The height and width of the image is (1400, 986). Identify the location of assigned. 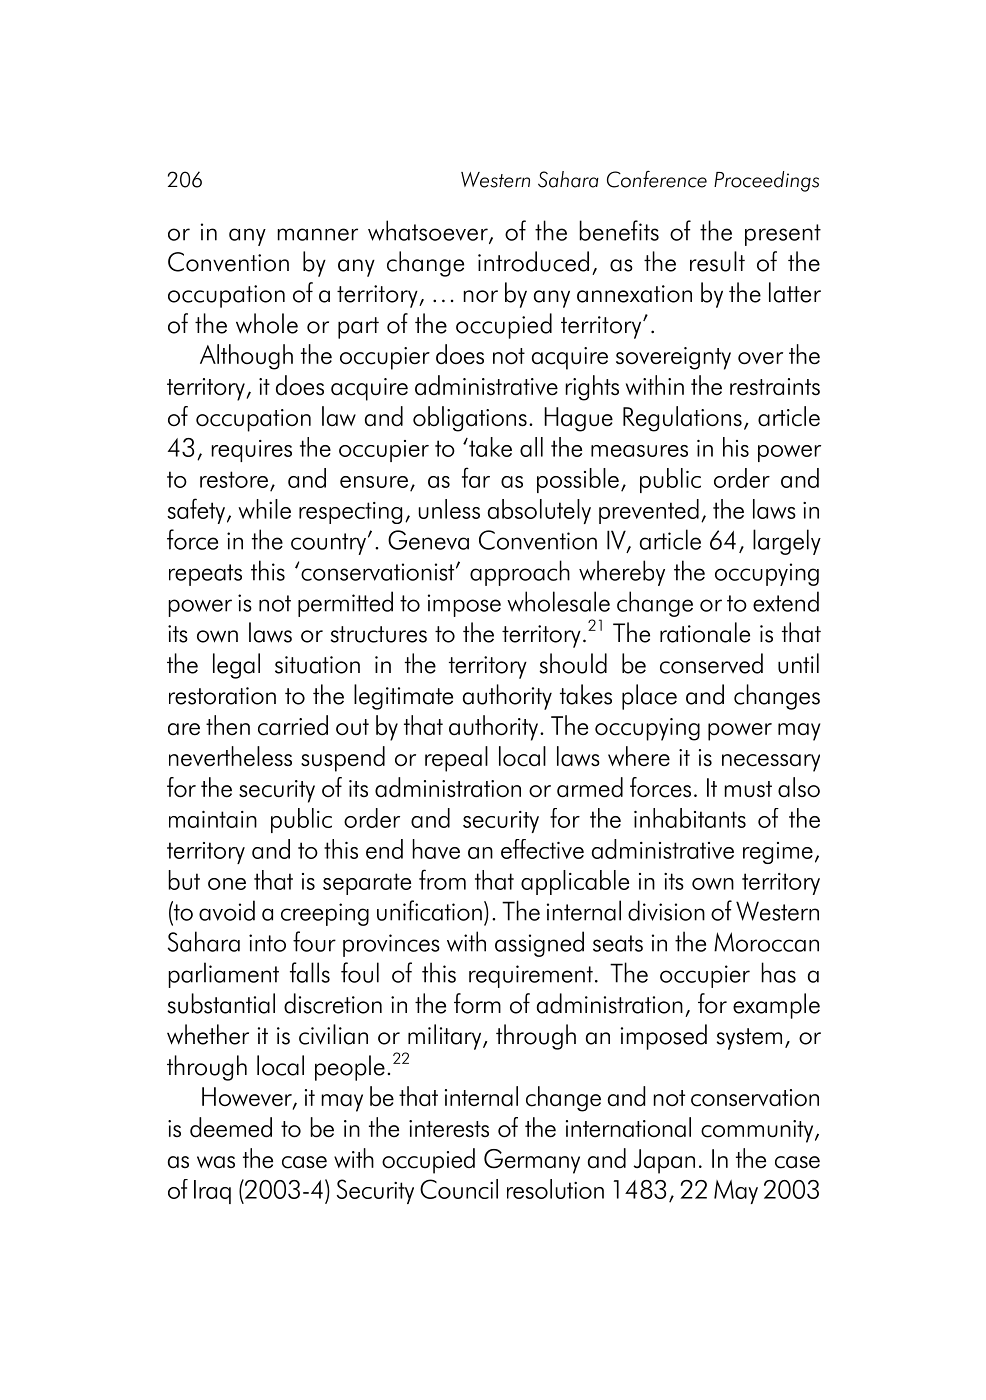
(539, 944).
